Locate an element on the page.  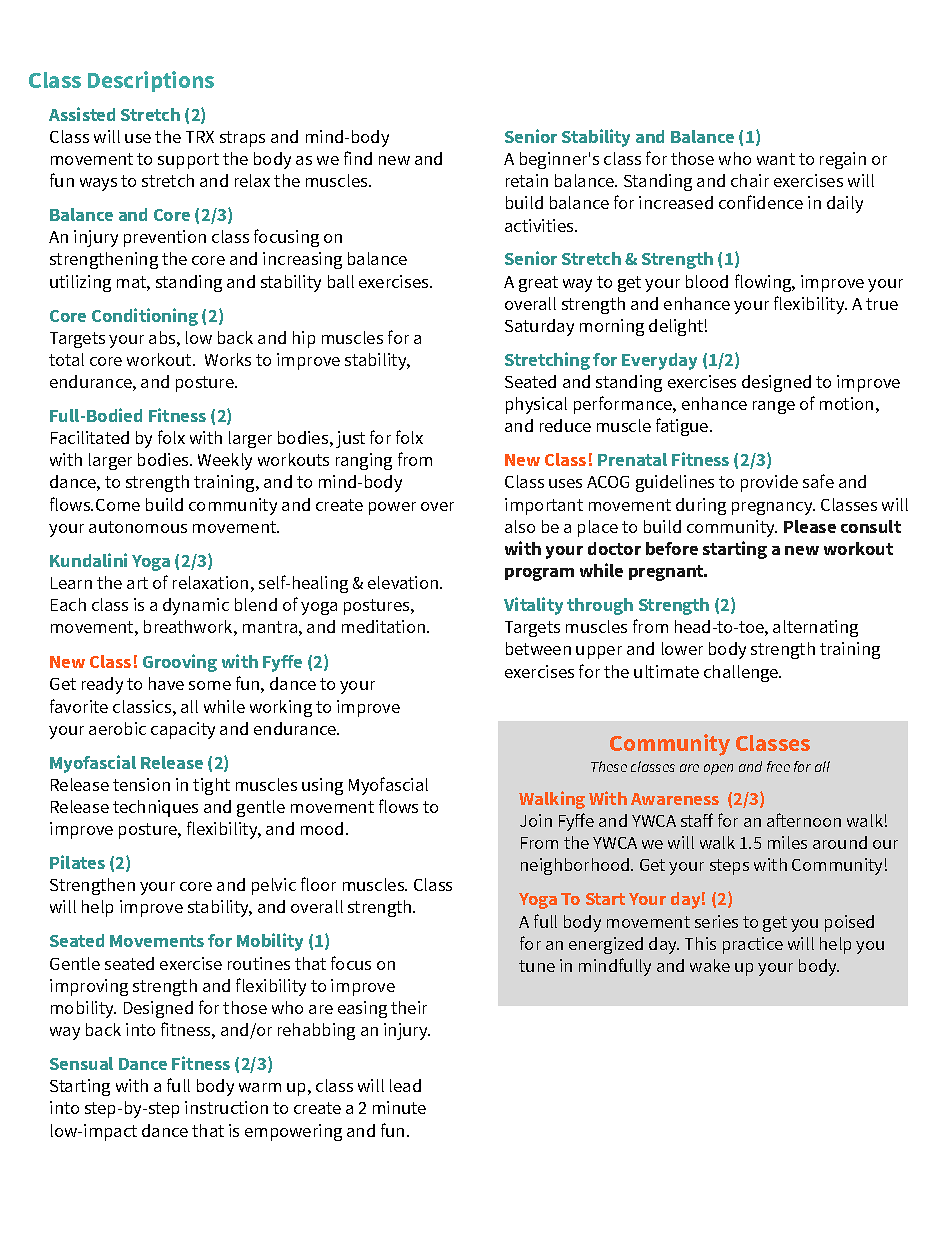
dynamic is located at coordinates (196, 606).
